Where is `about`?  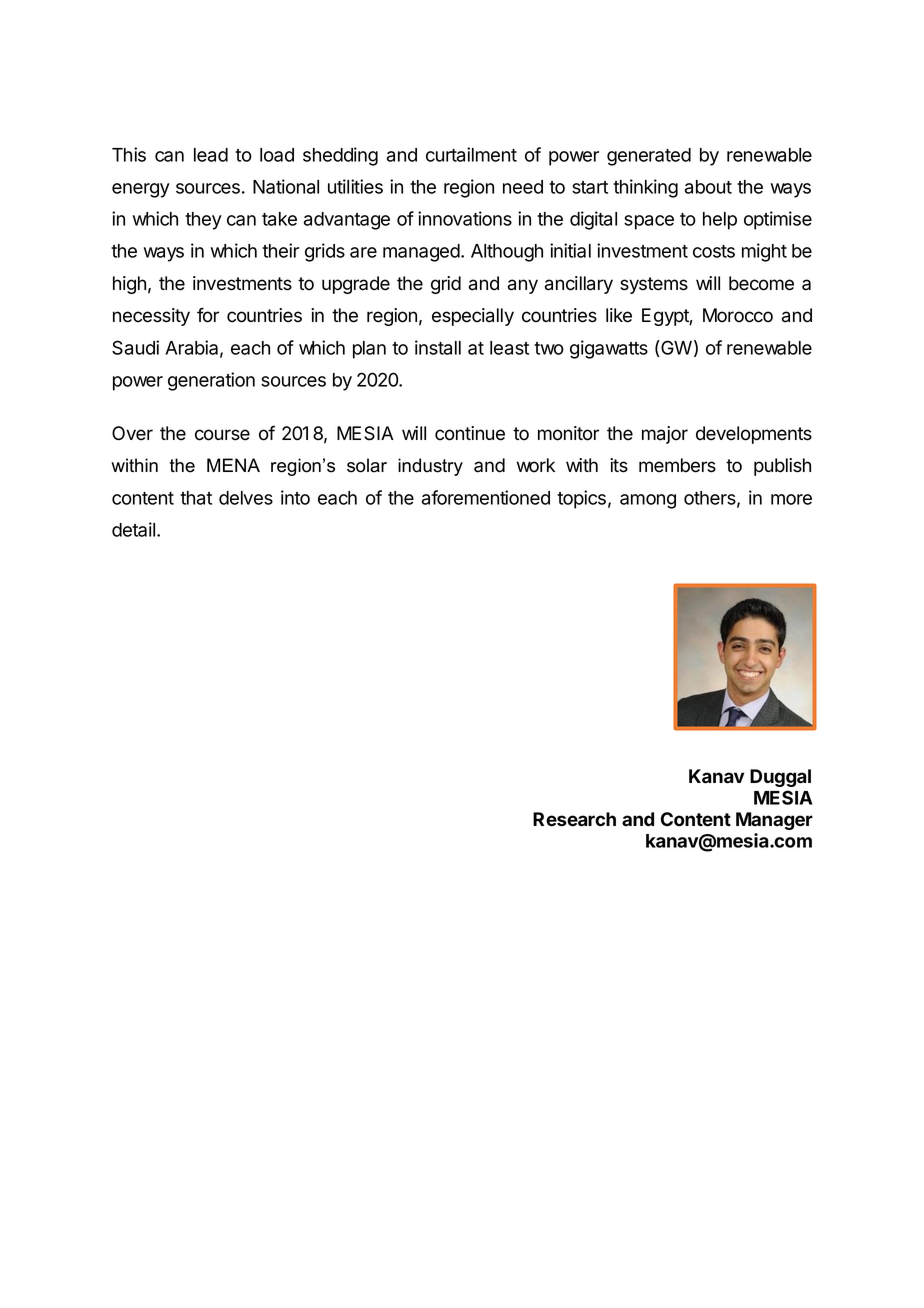
about is located at coordinates (708, 187).
